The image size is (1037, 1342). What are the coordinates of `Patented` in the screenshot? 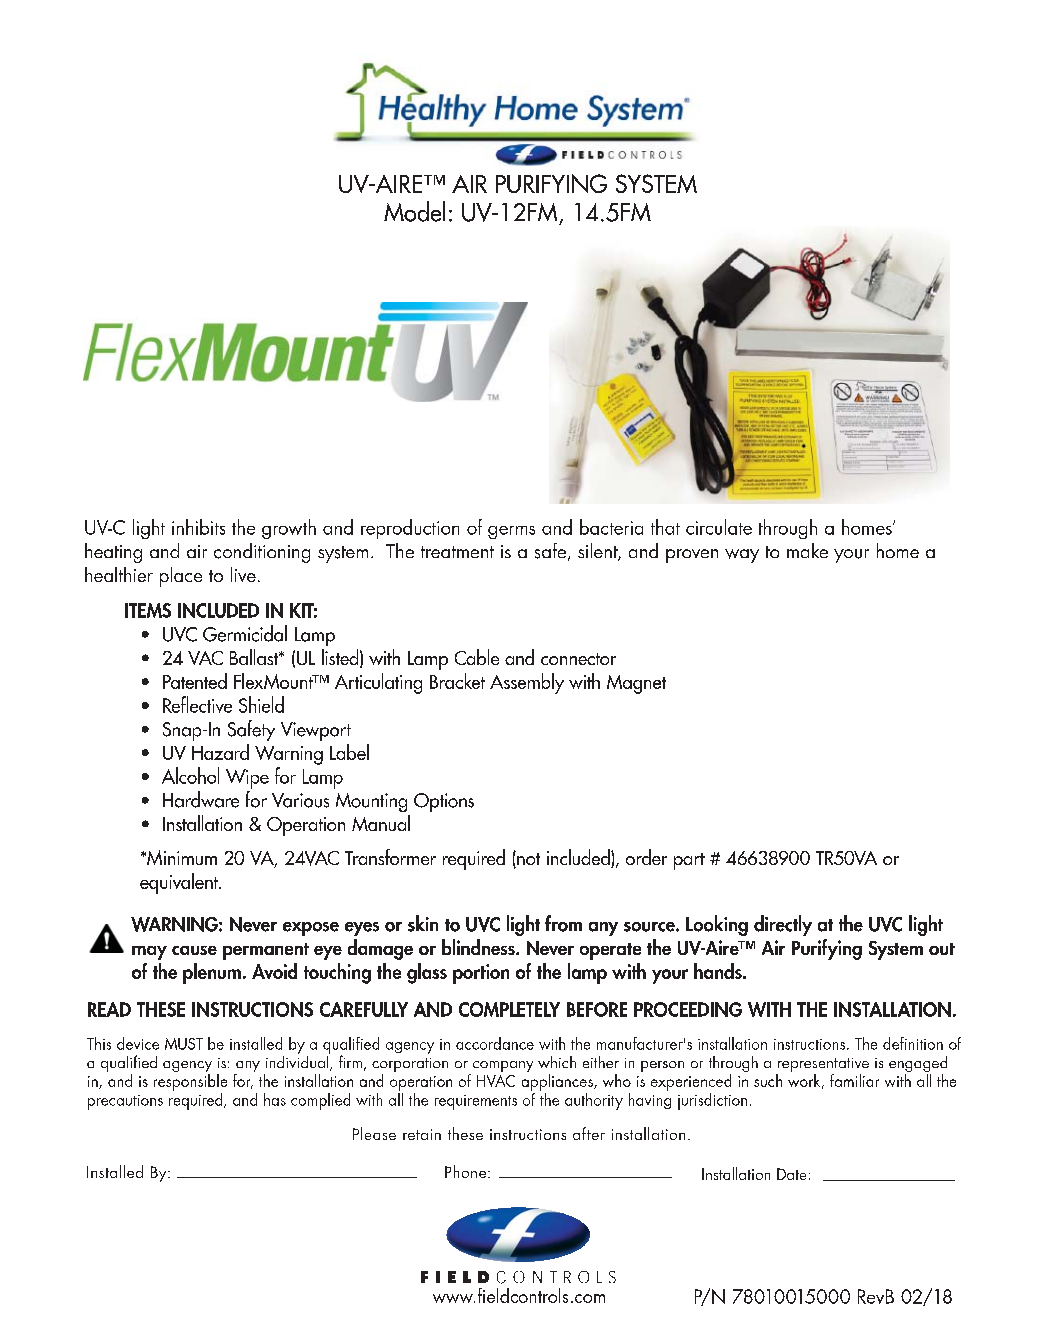 It's located at (195, 681).
